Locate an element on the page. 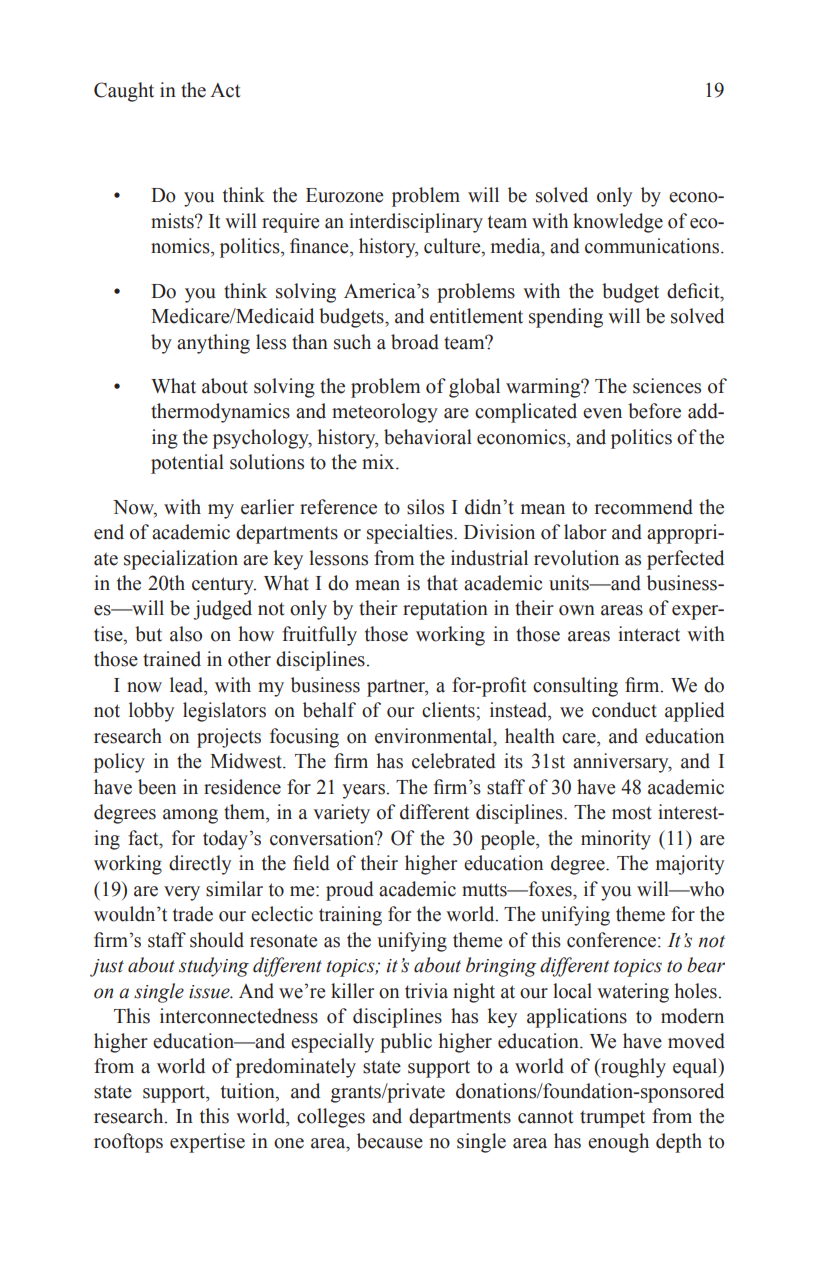 The height and width of the image is (1278, 827). recommend is located at coordinates (643, 507).
